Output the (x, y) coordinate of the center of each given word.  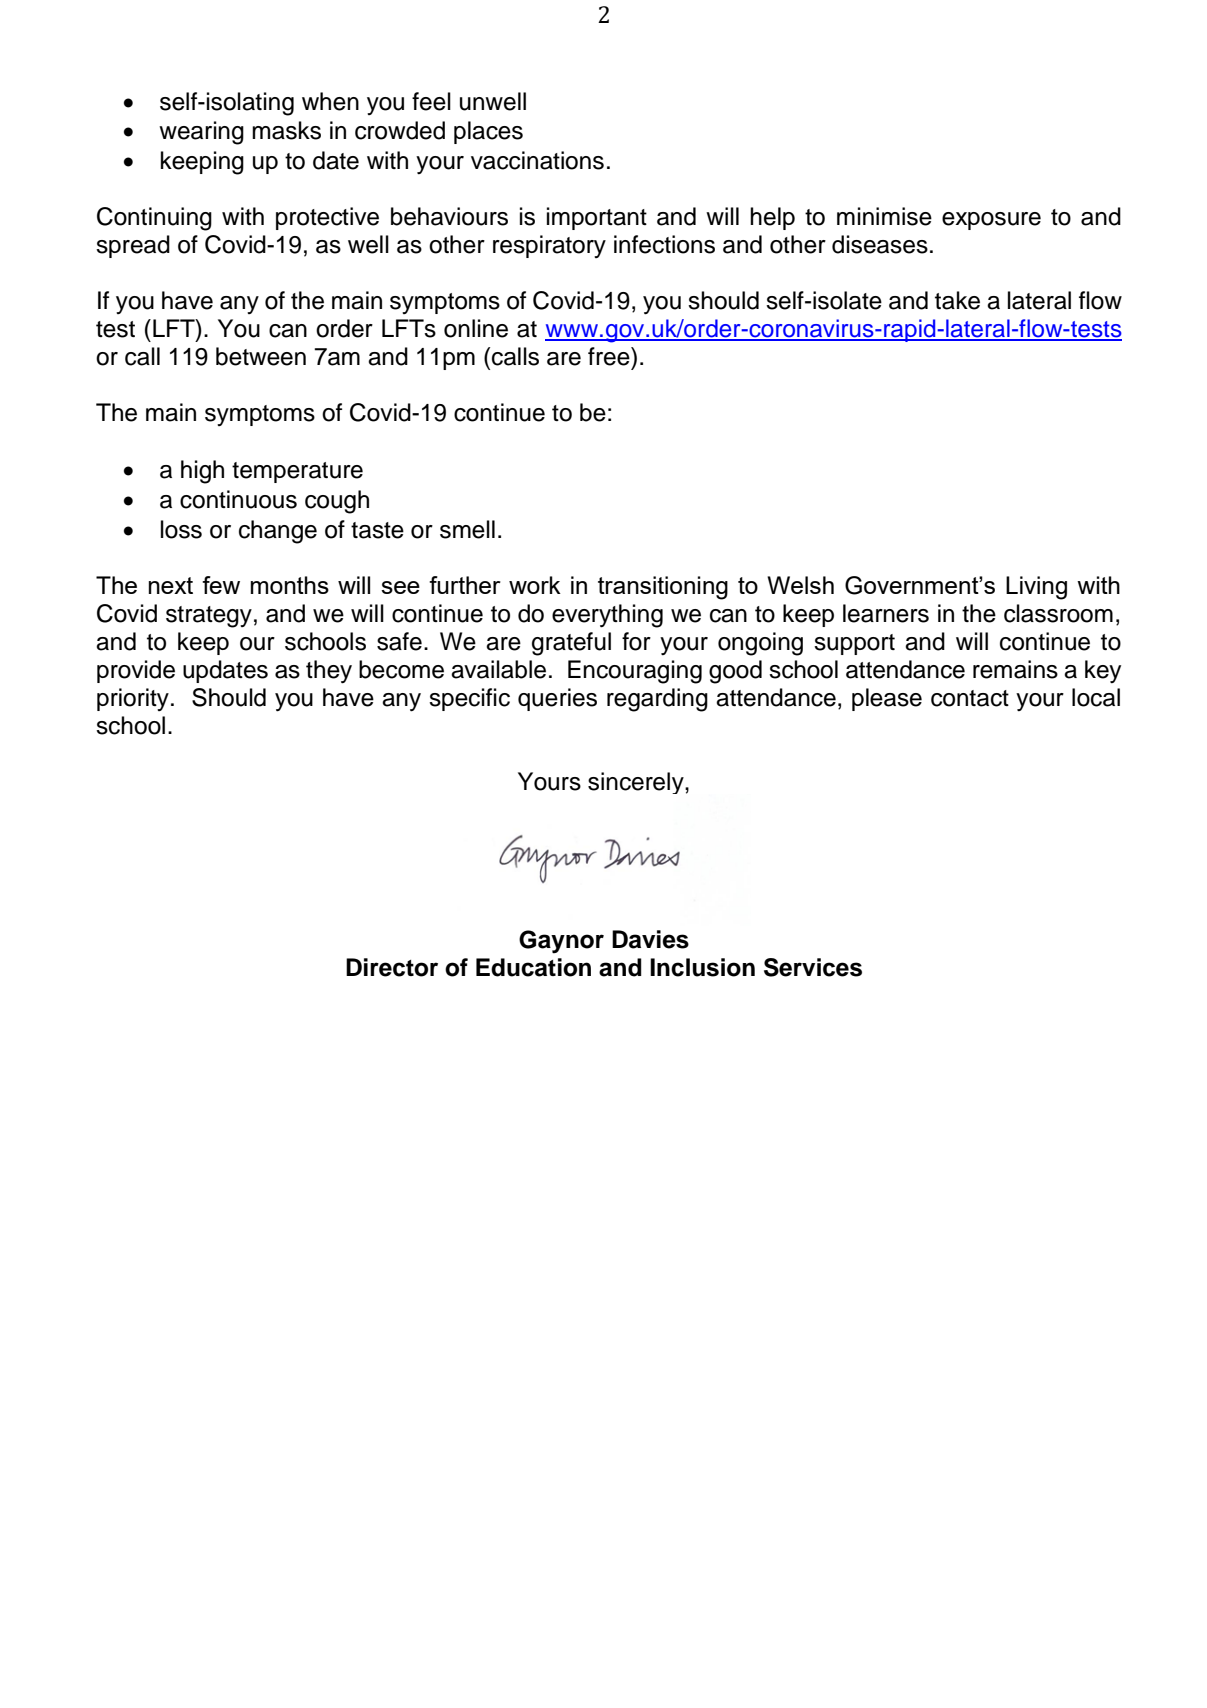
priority (133, 699)
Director (392, 967)
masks (286, 130)
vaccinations (537, 160)
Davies (650, 939)
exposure (991, 221)
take (957, 300)
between (261, 356)
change (278, 532)
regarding (657, 700)
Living (1036, 588)
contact (970, 698)
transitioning (663, 588)
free (610, 356)
